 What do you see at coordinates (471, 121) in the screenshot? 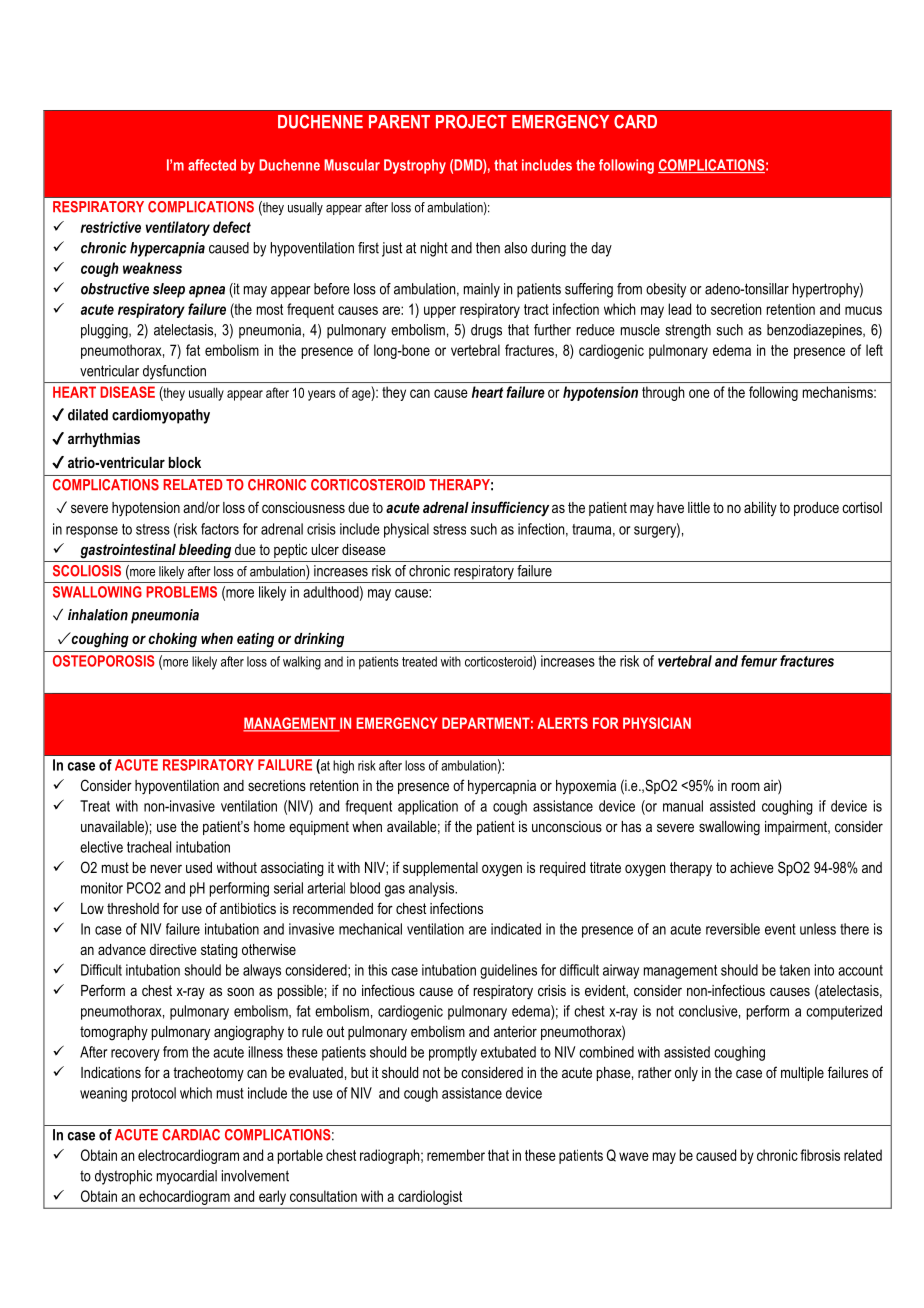
I see `PROJECT` at bounding box center [471, 121].
